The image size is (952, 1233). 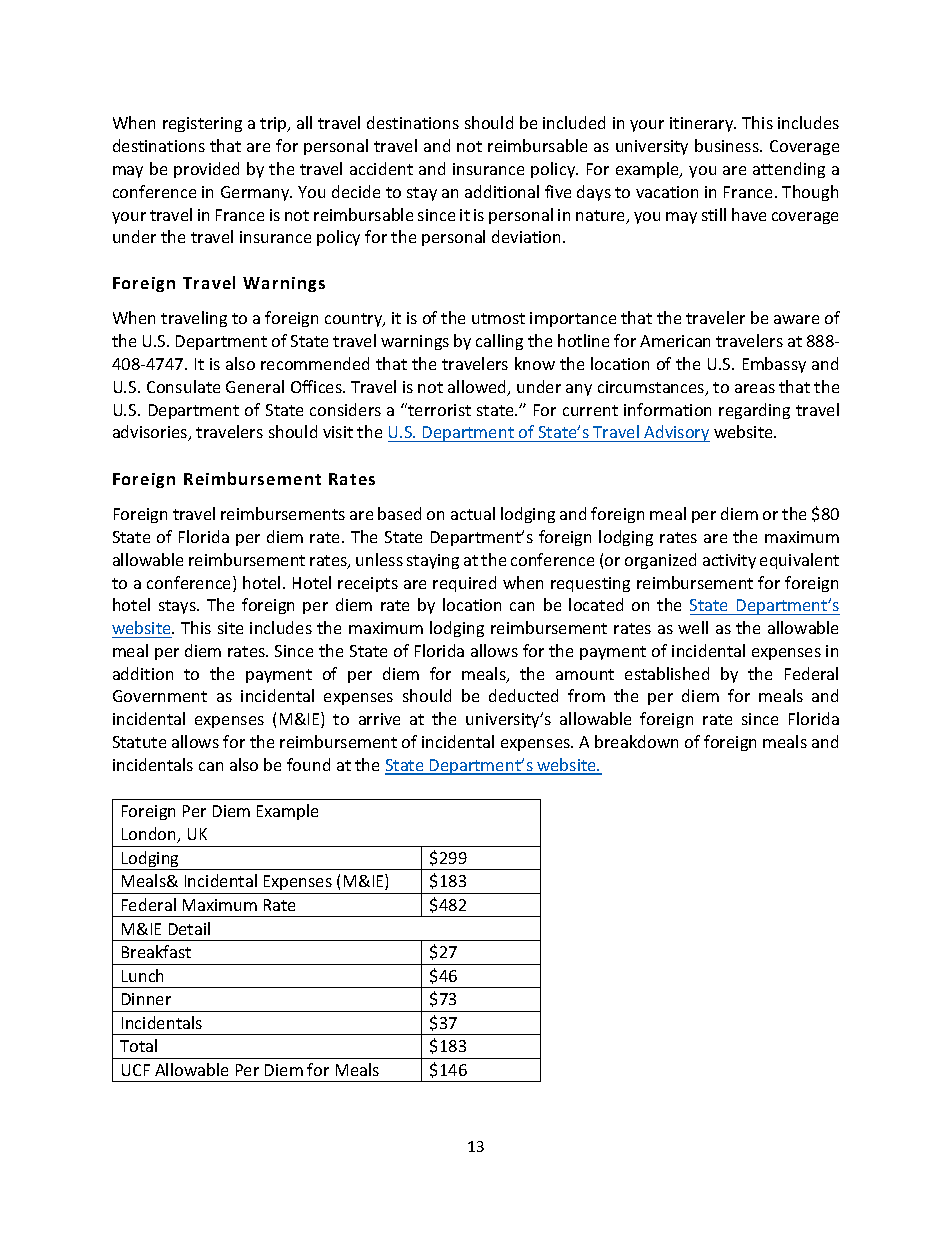 What do you see at coordinates (206, 170) in the page?
I see `provided` at bounding box center [206, 170].
